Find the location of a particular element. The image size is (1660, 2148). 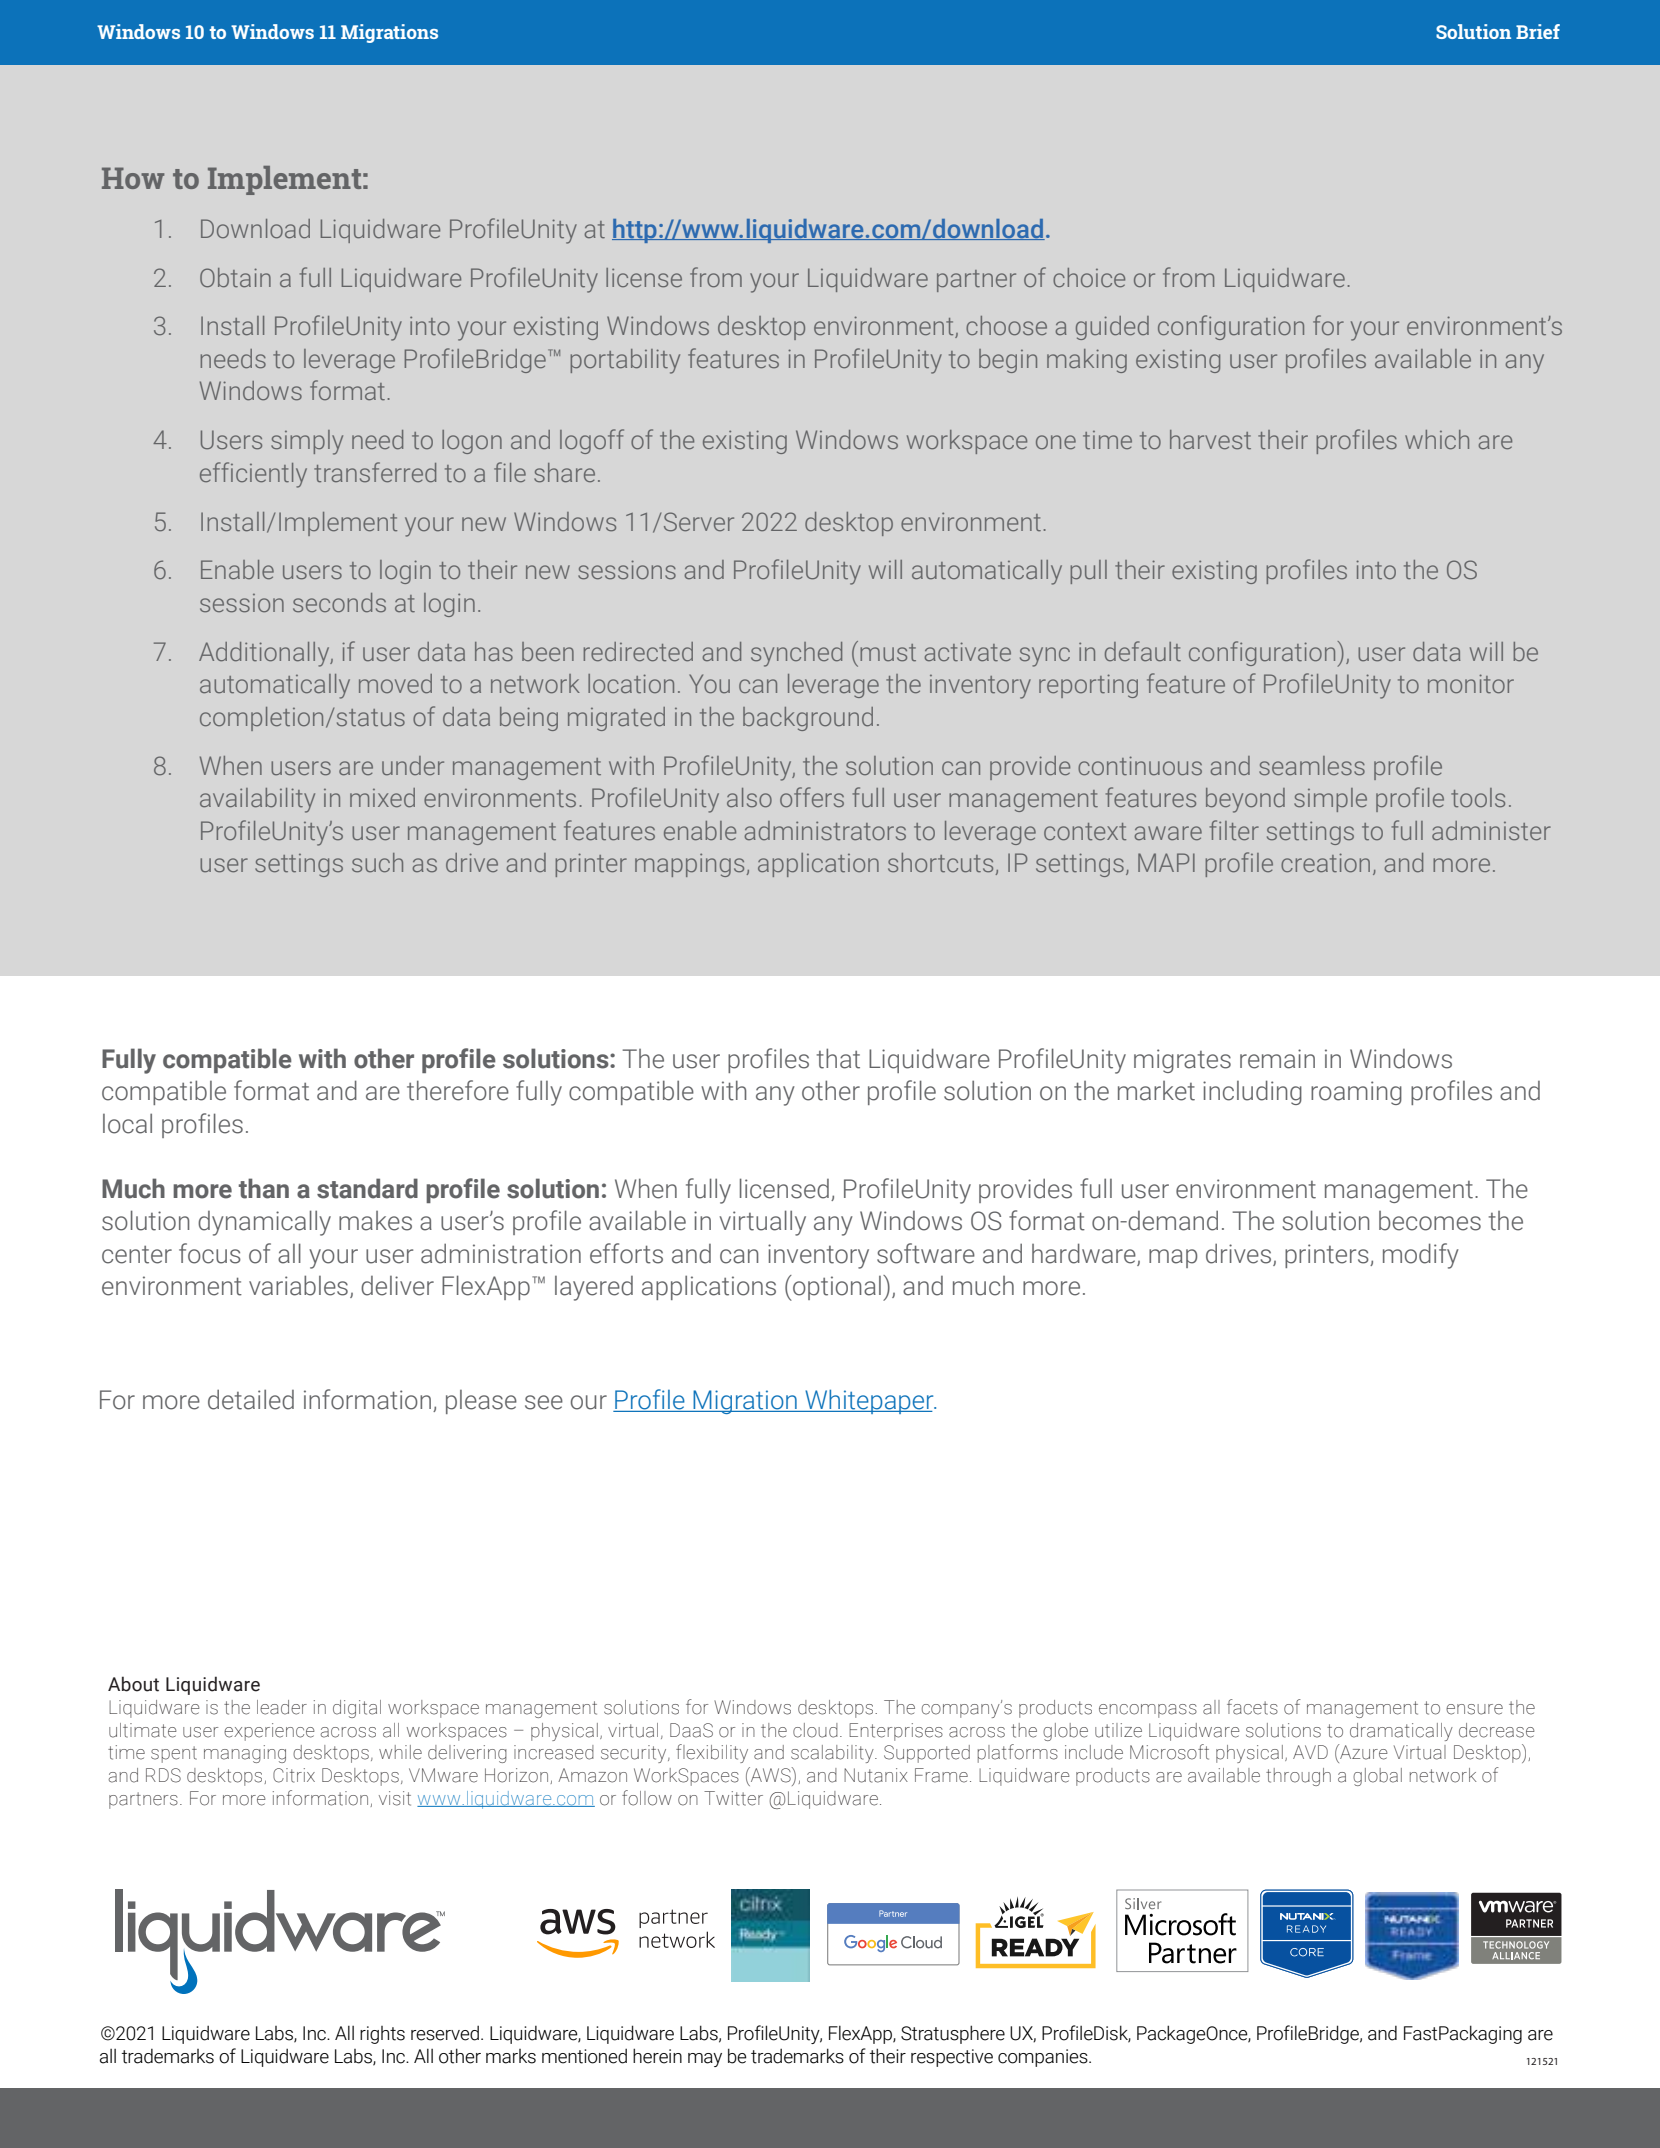

How is located at coordinates (133, 178).
